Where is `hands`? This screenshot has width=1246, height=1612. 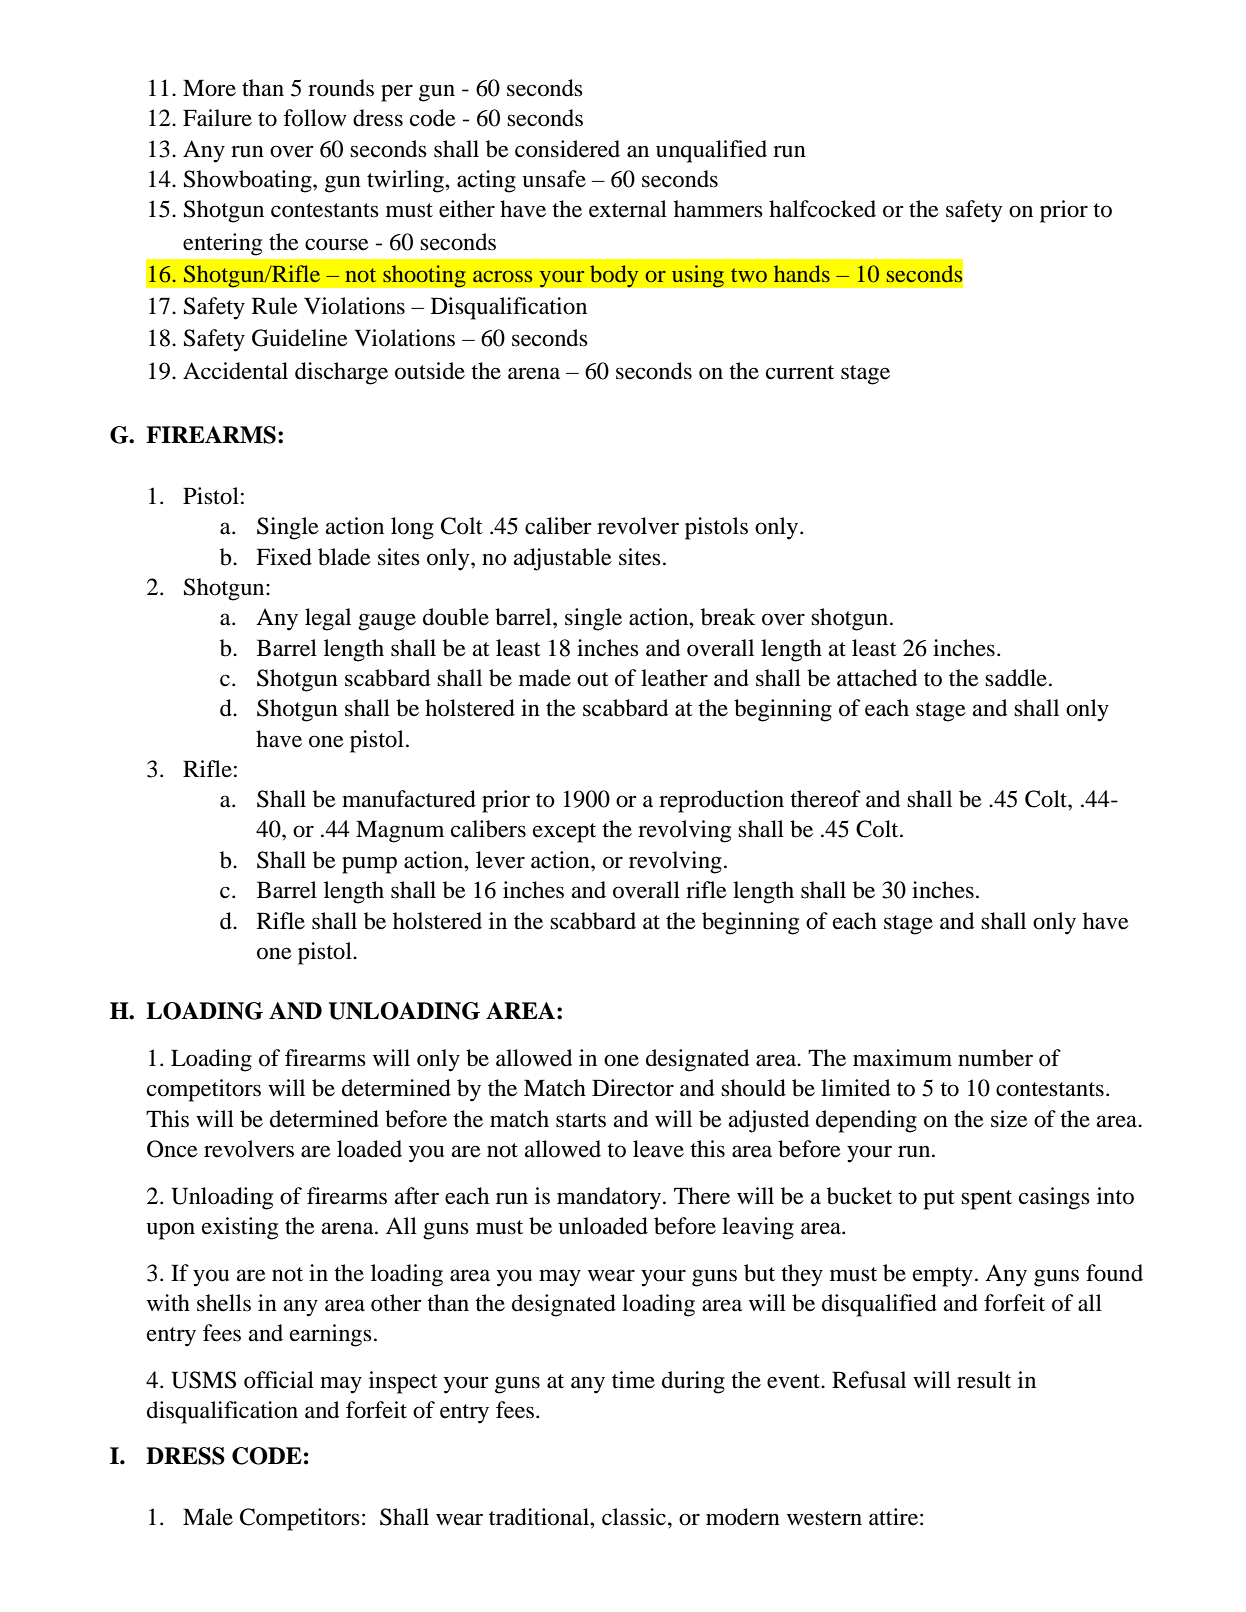 hands is located at coordinates (802, 273).
